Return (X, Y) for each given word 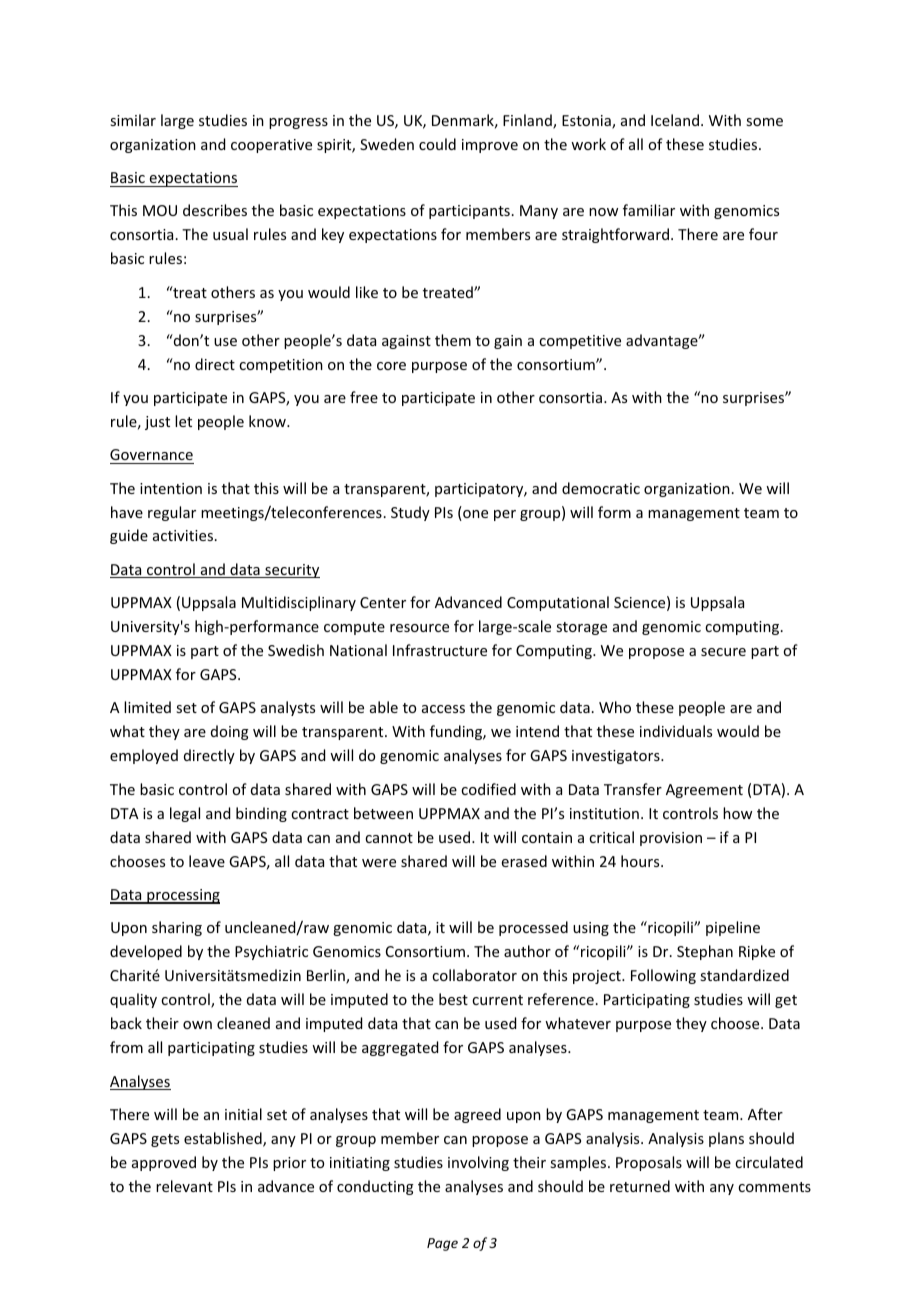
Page (442, 1244)
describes (215, 210)
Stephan (705, 952)
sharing (177, 928)
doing (230, 732)
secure (723, 652)
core (391, 366)
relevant (184, 1186)
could (437, 144)
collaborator (474, 975)
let (183, 421)
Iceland (675, 120)
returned (640, 1186)
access (443, 709)
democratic (601, 488)
